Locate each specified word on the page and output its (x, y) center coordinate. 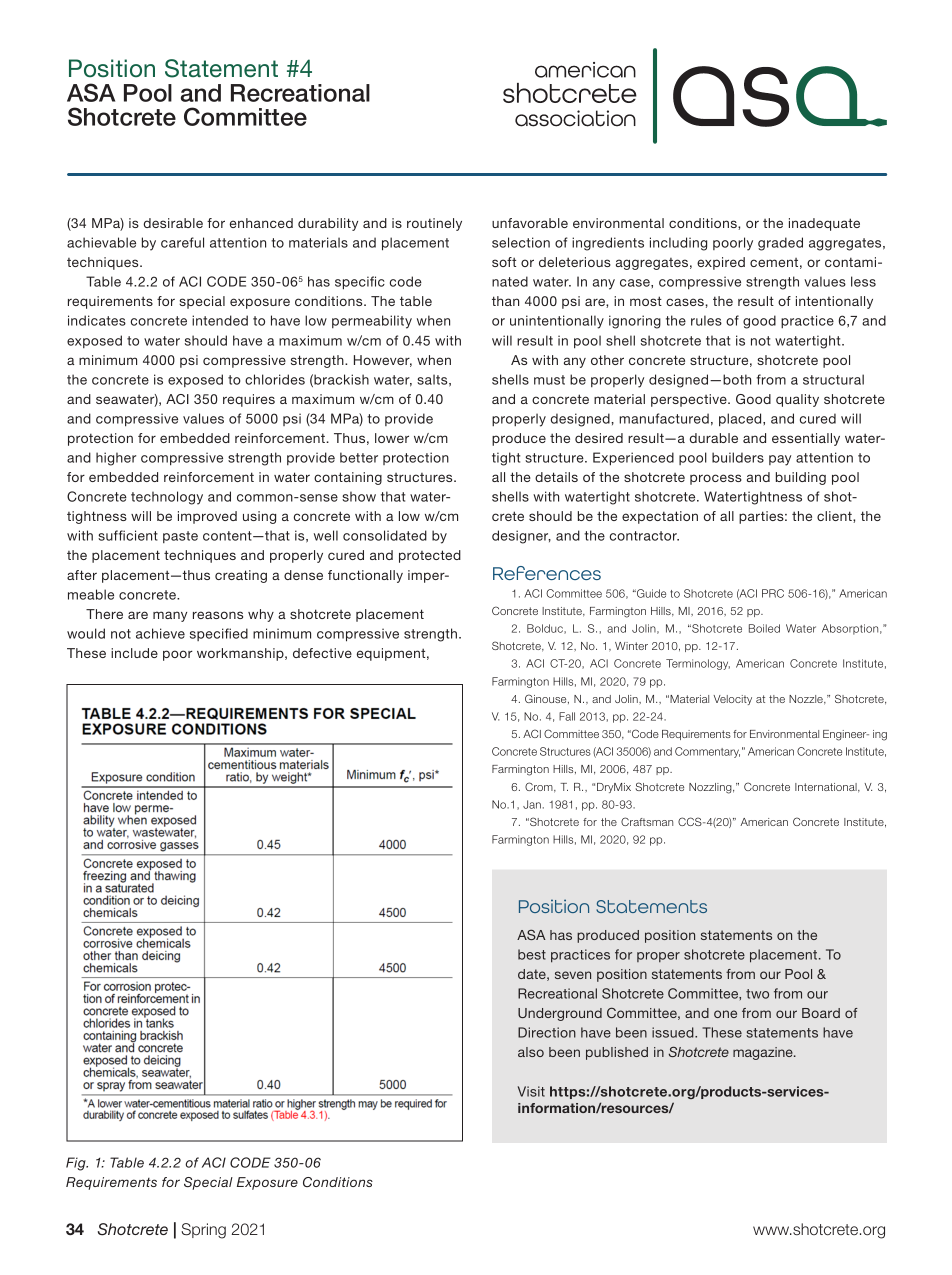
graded (780, 244)
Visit (531, 1091)
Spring (203, 1231)
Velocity (733, 700)
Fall (567, 716)
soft (504, 262)
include (134, 653)
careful (182, 242)
